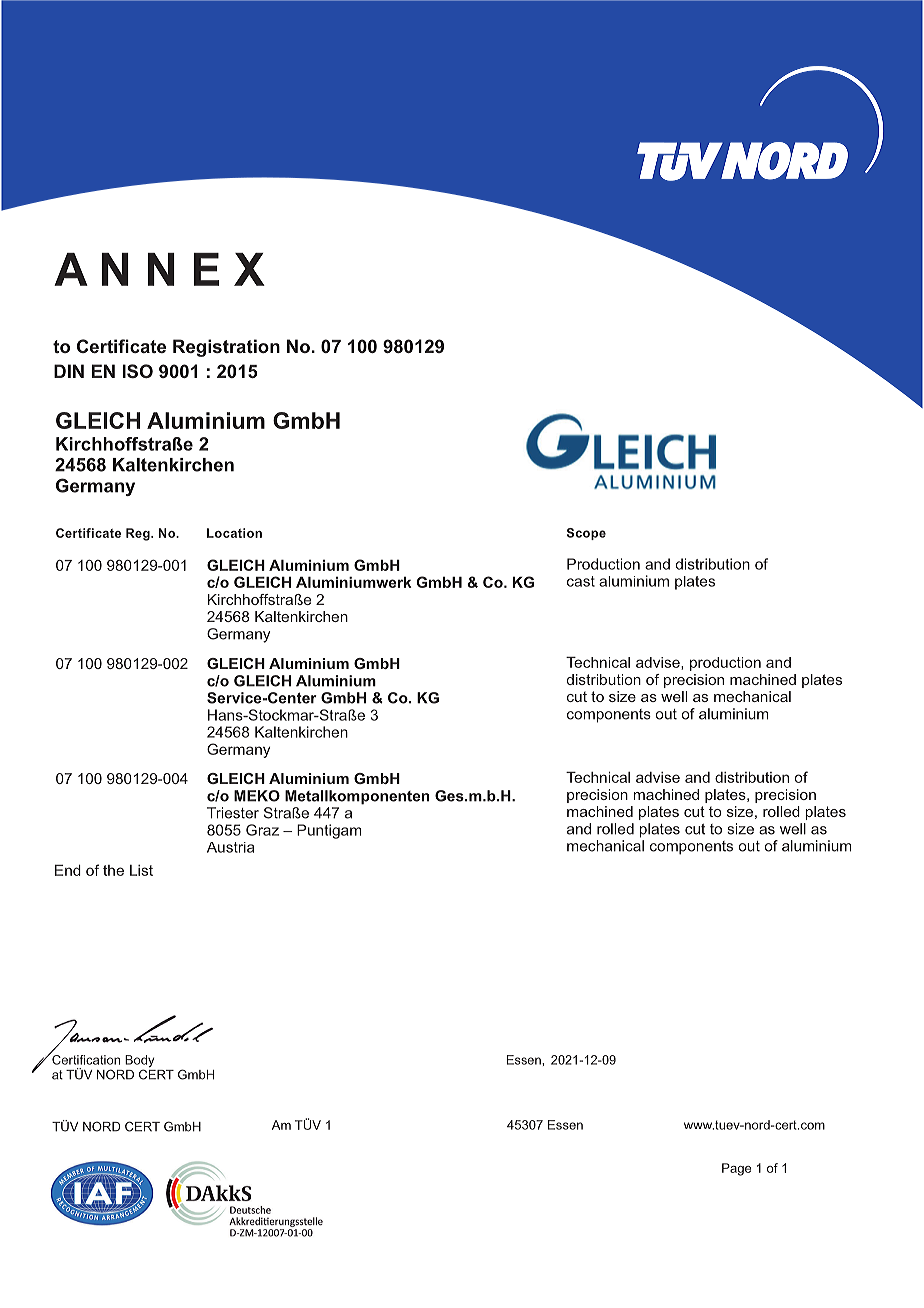 This image has width=924, height=1308. Describe the element at coordinates (113, 870) in the image. I see `the` at that location.
